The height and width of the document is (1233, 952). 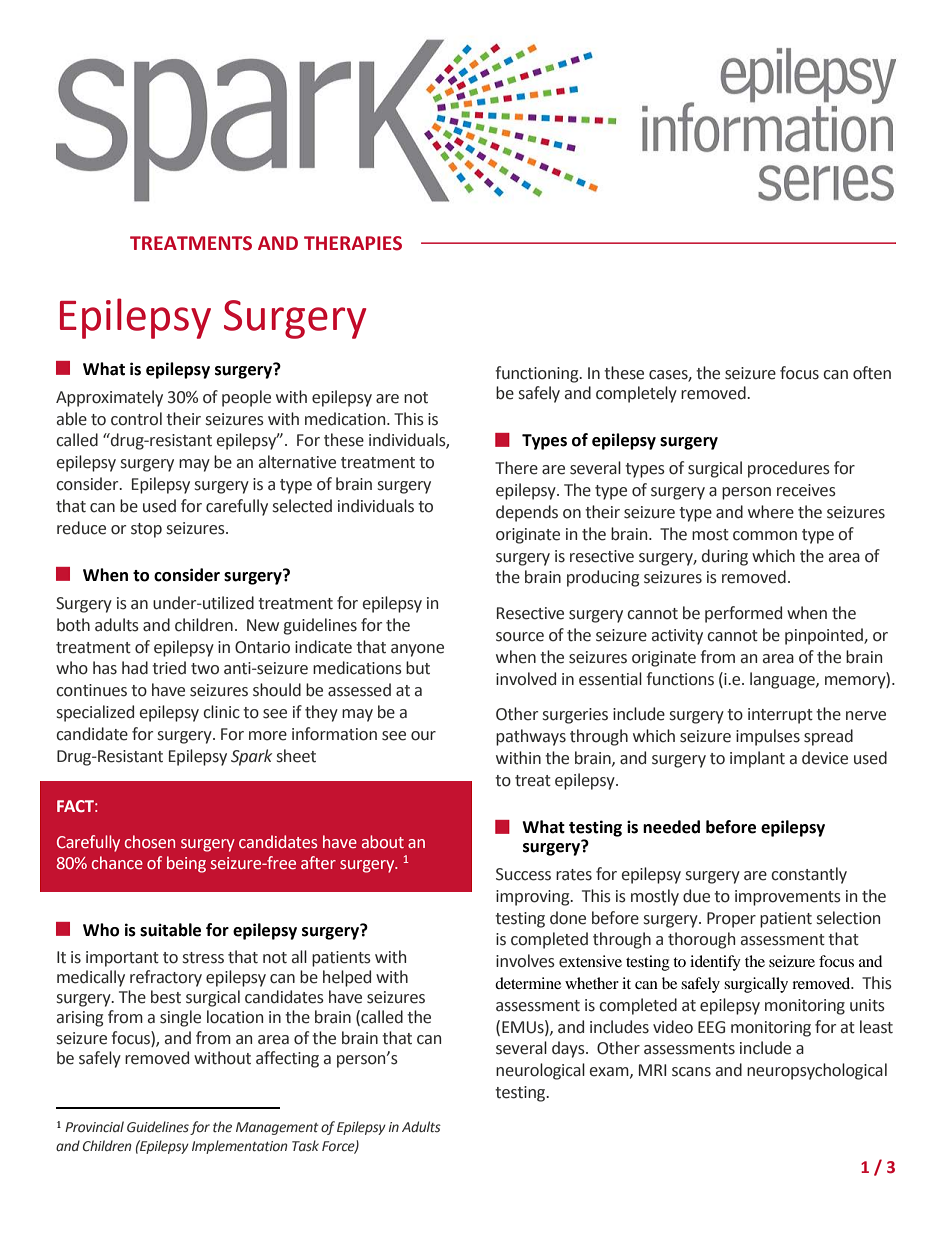 I want to click on often, so click(x=872, y=373).
